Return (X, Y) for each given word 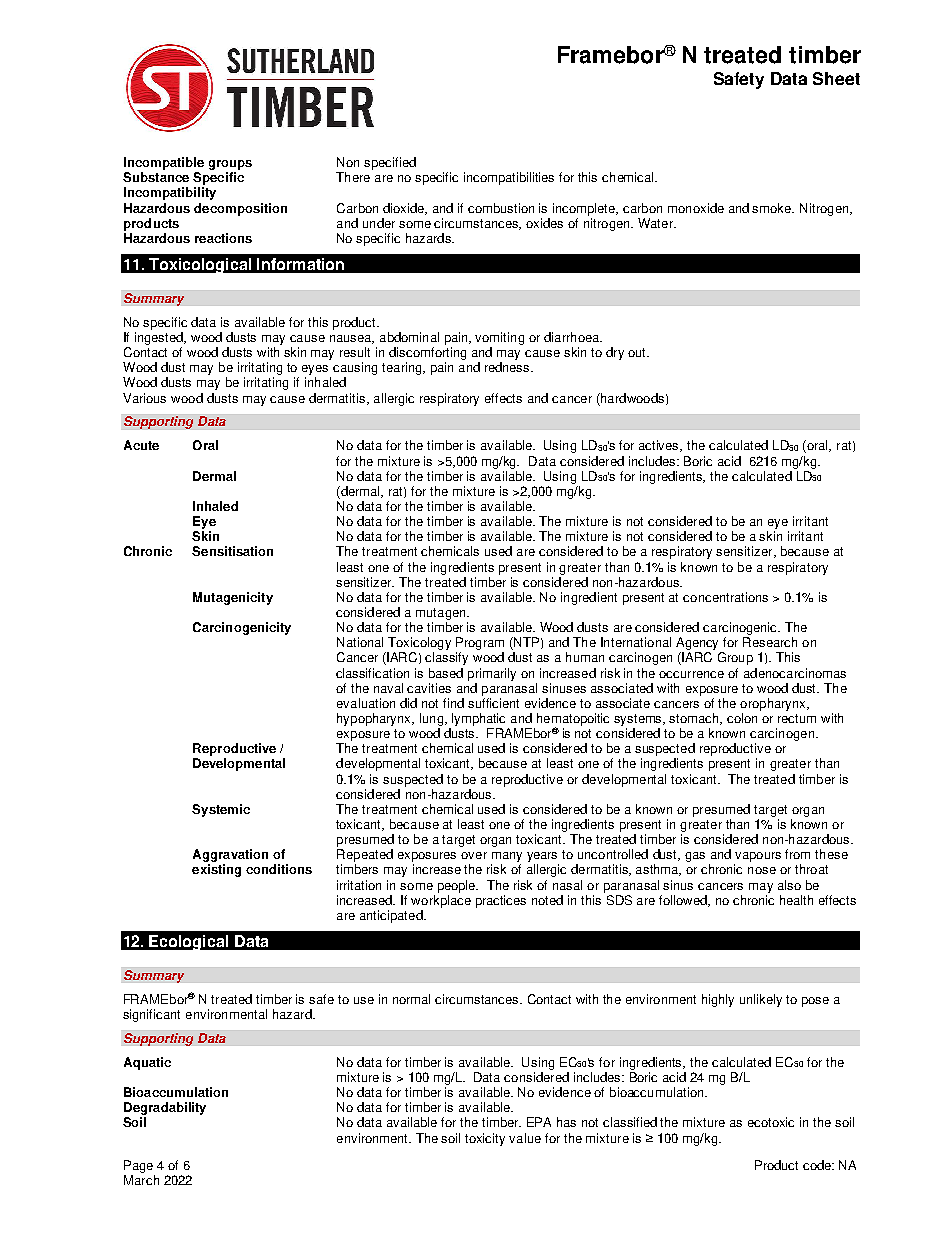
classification (372, 673)
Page (138, 1166)
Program (480, 645)
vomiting (499, 338)
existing (216, 870)
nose (762, 870)
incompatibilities (509, 178)
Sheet (836, 78)
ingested (160, 338)
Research (770, 642)
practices (501, 901)
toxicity (485, 1139)
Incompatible (164, 165)
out (638, 352)
